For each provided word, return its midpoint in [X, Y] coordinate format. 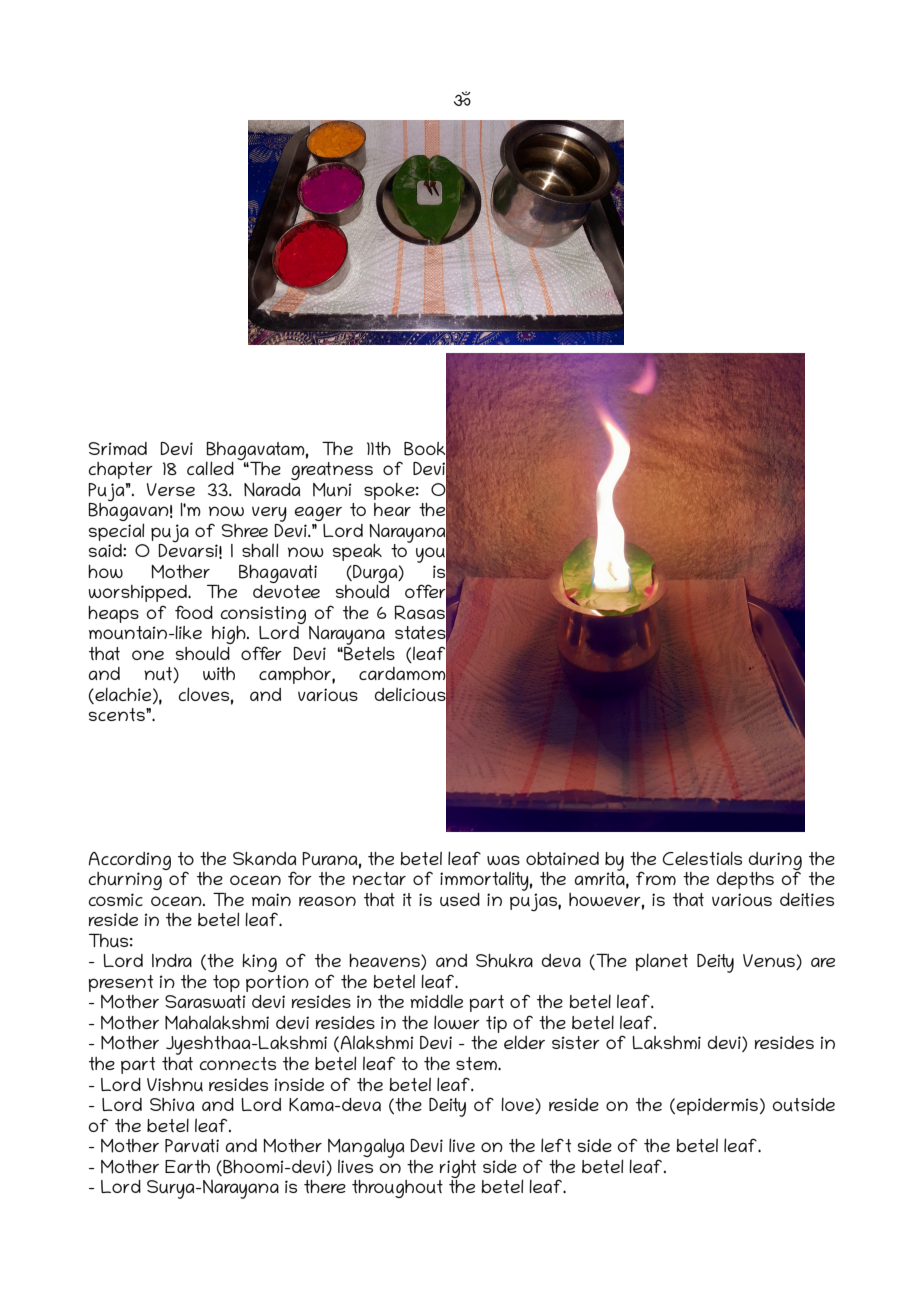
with [219, 673]
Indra [172, 960]
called [210, 468]
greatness [332, 471]
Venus [770, 962]
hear [392, 509]
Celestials [702, 858]
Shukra [504, 961]
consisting [263, 615]
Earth [187, 1166]
